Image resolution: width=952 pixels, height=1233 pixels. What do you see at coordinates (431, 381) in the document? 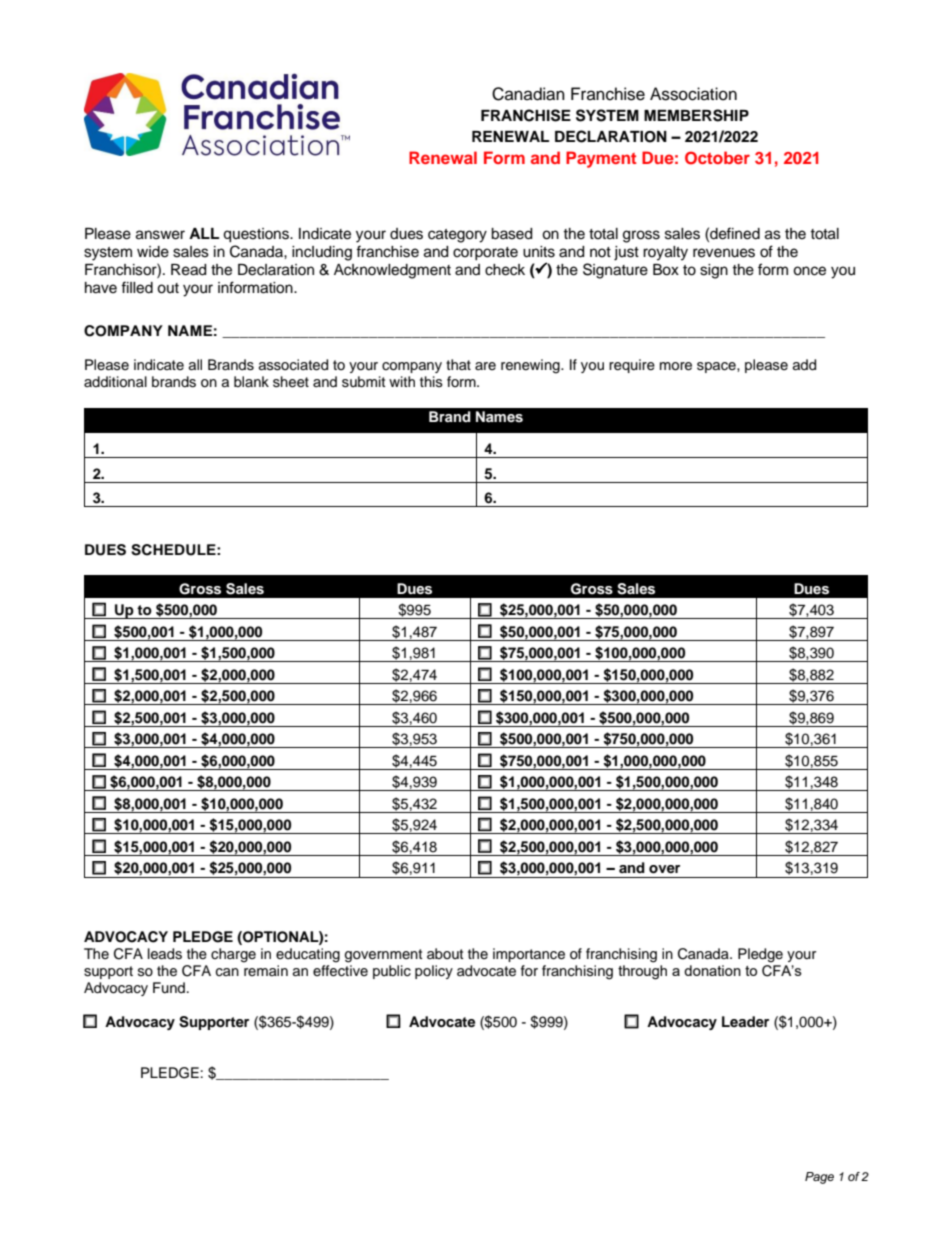
I see `this` at bounding box center [431, 381].
